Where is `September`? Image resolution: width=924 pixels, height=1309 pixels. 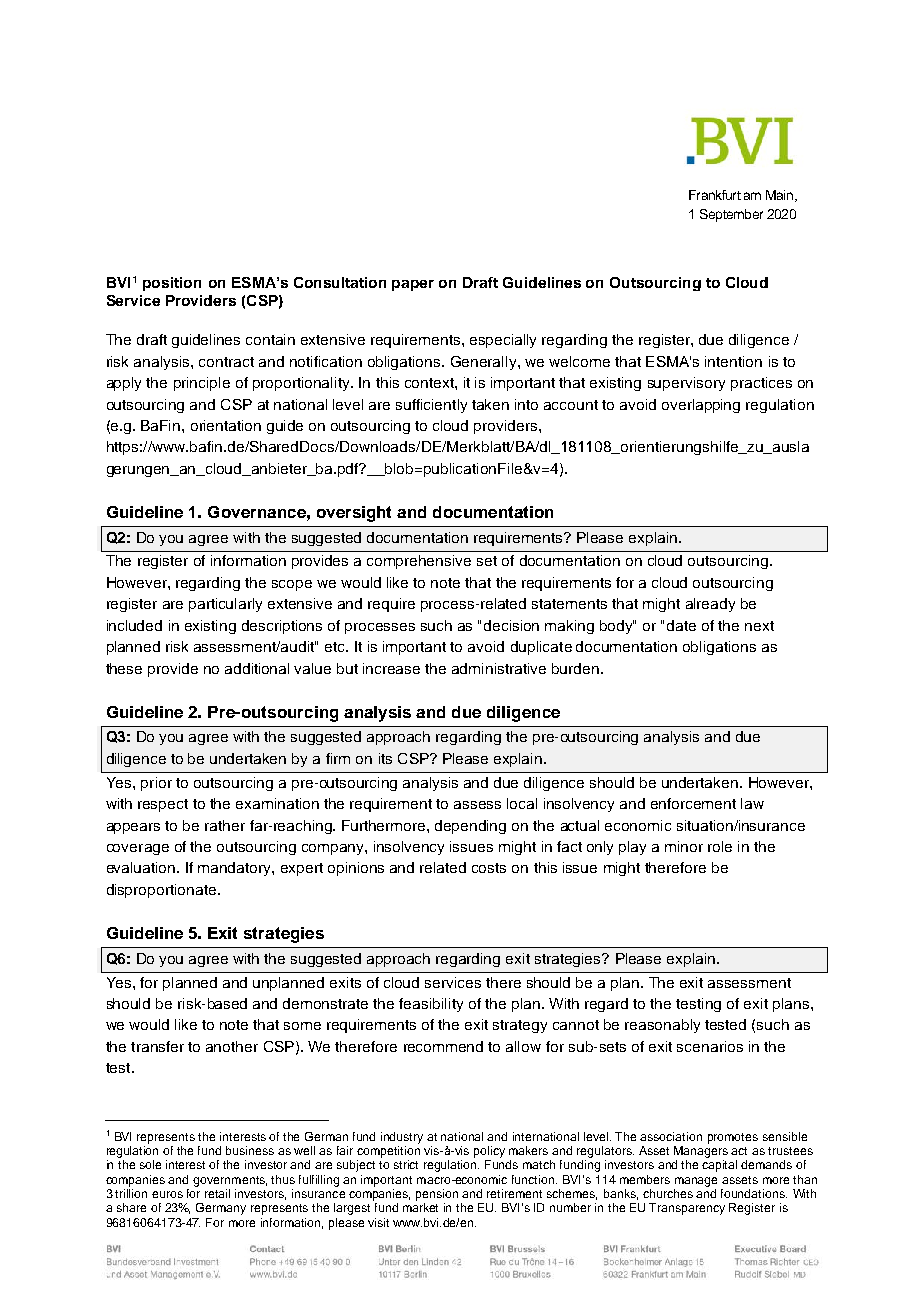 September is located at coordinates (731, 215).
